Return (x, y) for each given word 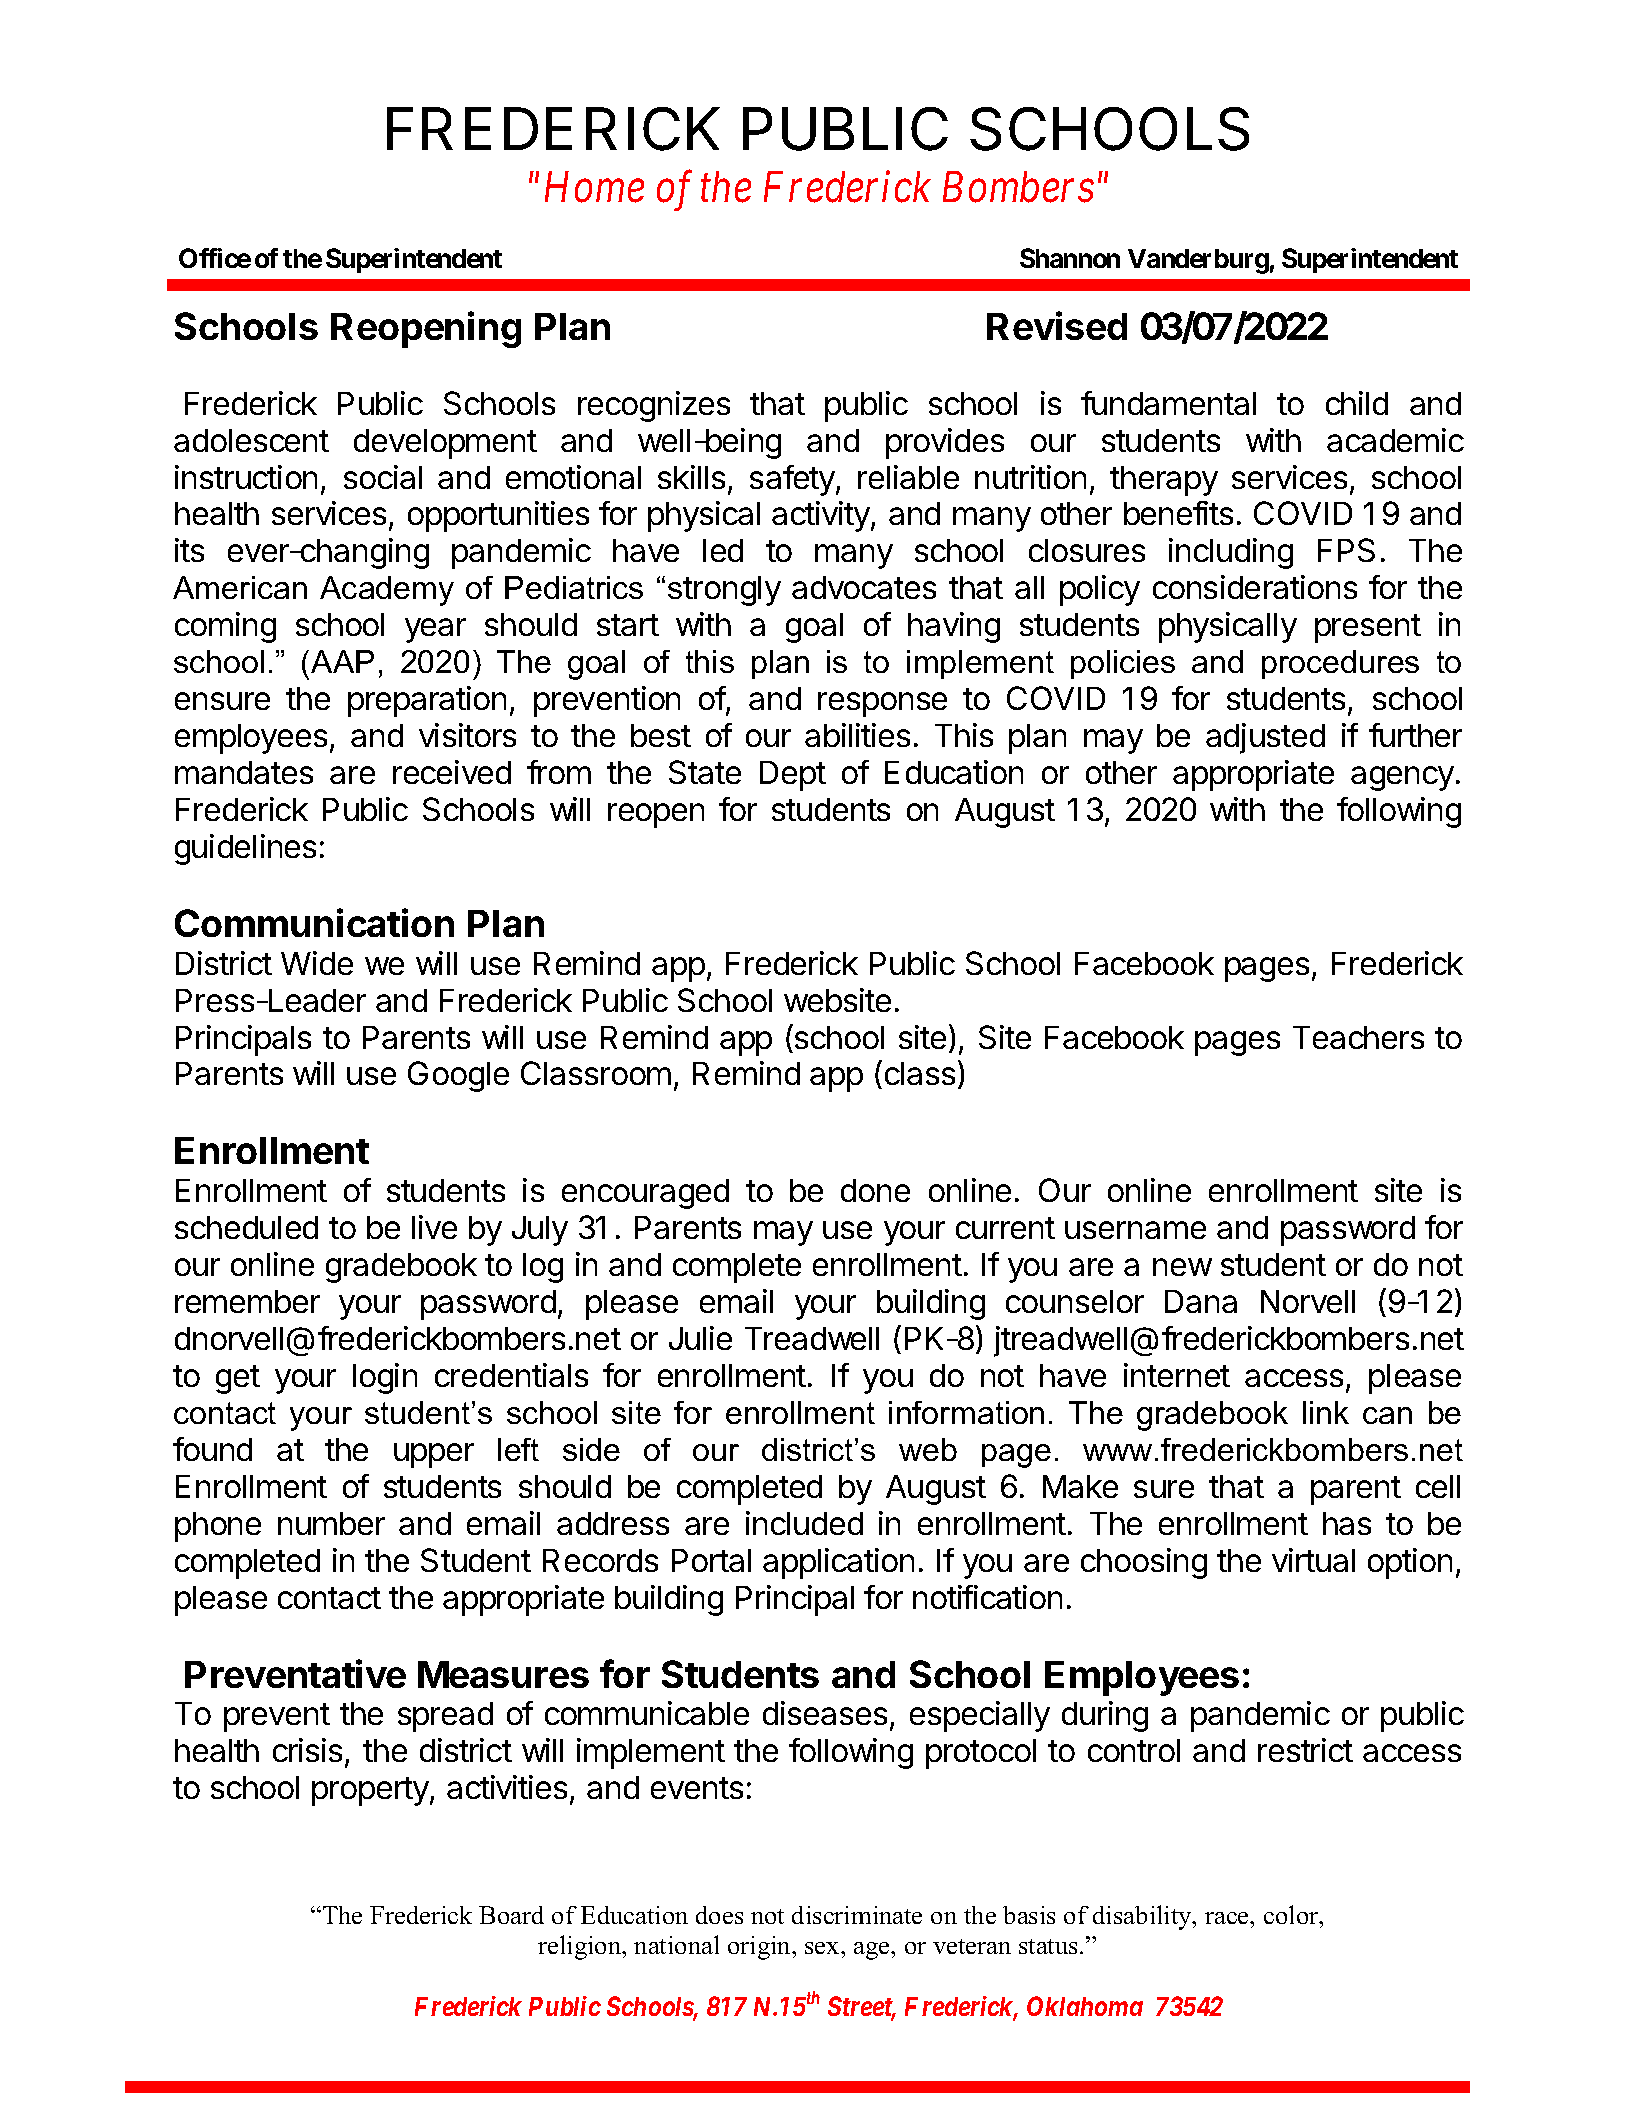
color (1292, 1914)
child (1357, 403)
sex (823, 1948)
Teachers (1358, 1037)
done (875, 1190)
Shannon (1070, 258)
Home (594, 188)
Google (458, 1076)
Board (511, 1915)
